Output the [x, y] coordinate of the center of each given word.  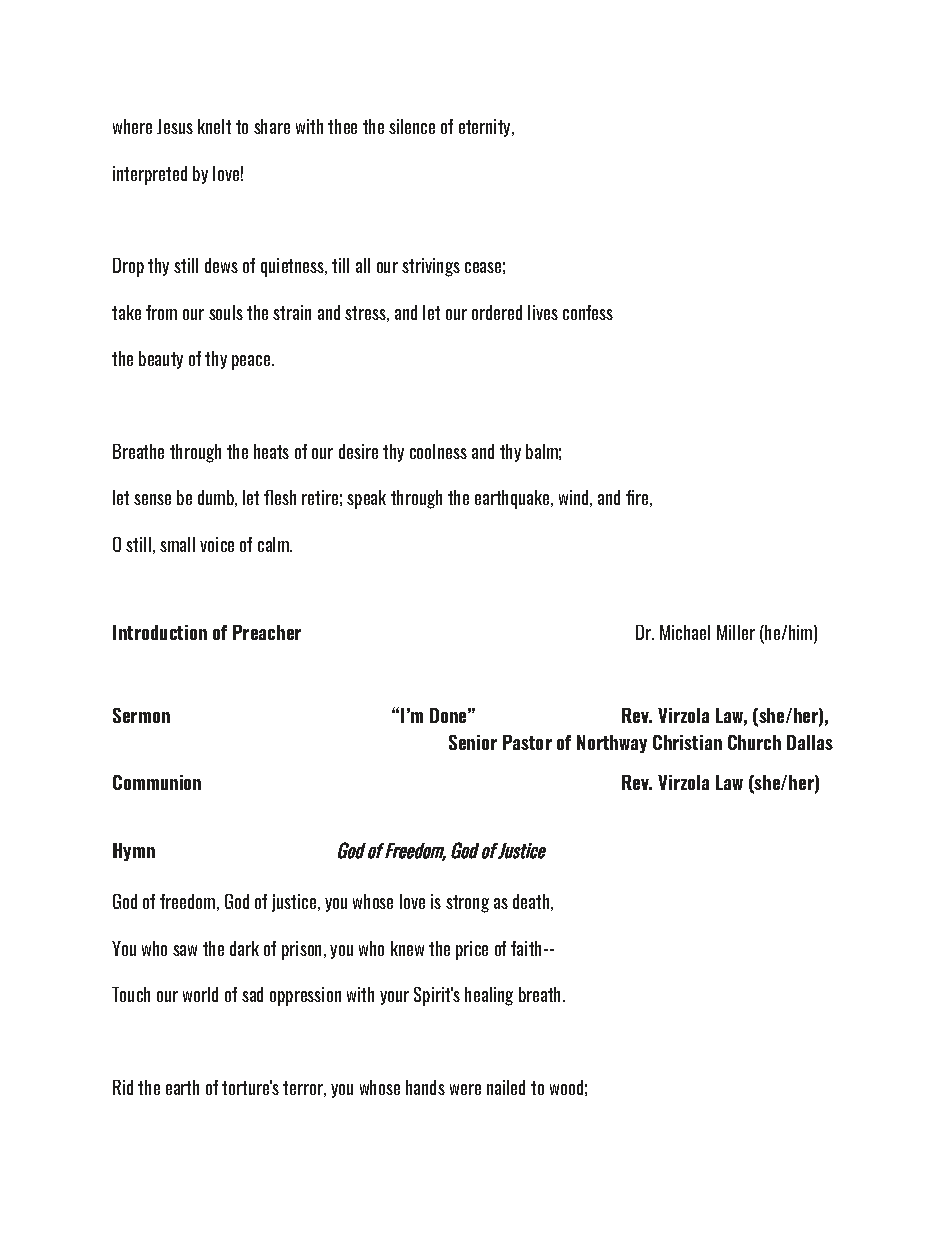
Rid [123, 1087]
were [465, 1089]
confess [588, 312]
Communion [157, 782]
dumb [217, 498]
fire [637, 497]
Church [754, 742]
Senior [473, 742]
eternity [486, 128]
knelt [214, 126]
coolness [438, 451]
